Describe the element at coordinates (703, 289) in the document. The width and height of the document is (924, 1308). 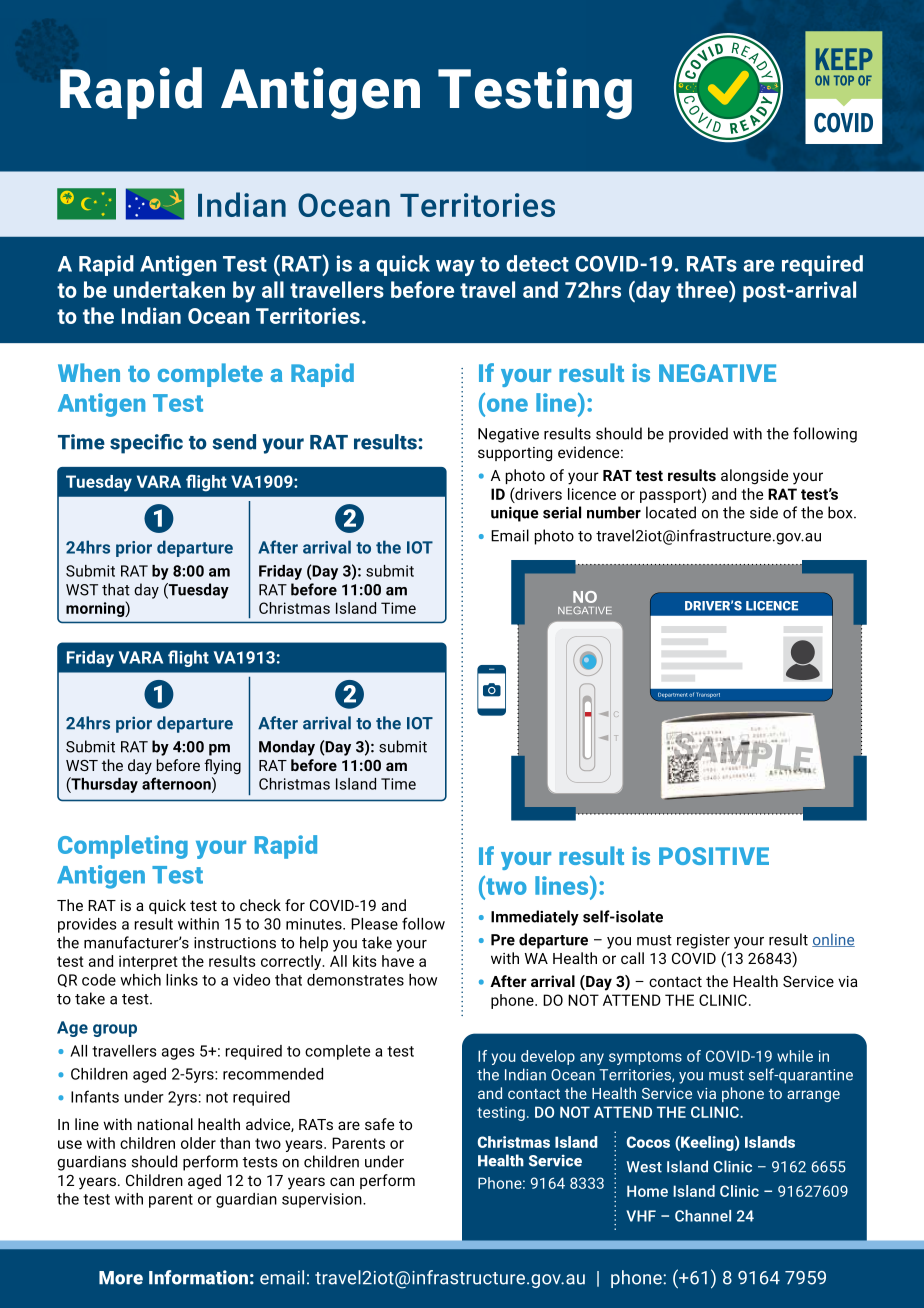
I see `three` at that location.
